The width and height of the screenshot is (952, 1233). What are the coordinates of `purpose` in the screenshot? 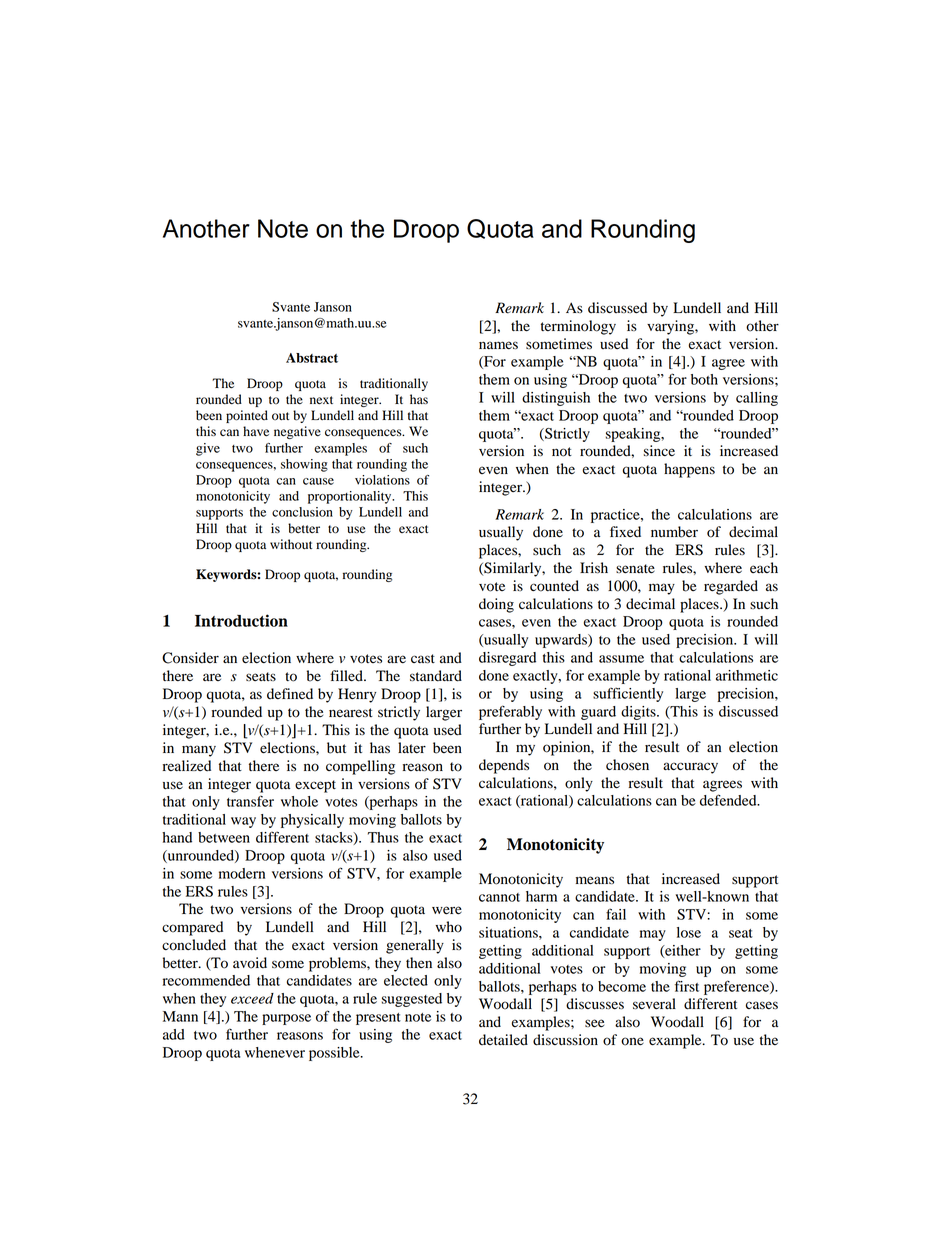 It's located at (286, 1019).
